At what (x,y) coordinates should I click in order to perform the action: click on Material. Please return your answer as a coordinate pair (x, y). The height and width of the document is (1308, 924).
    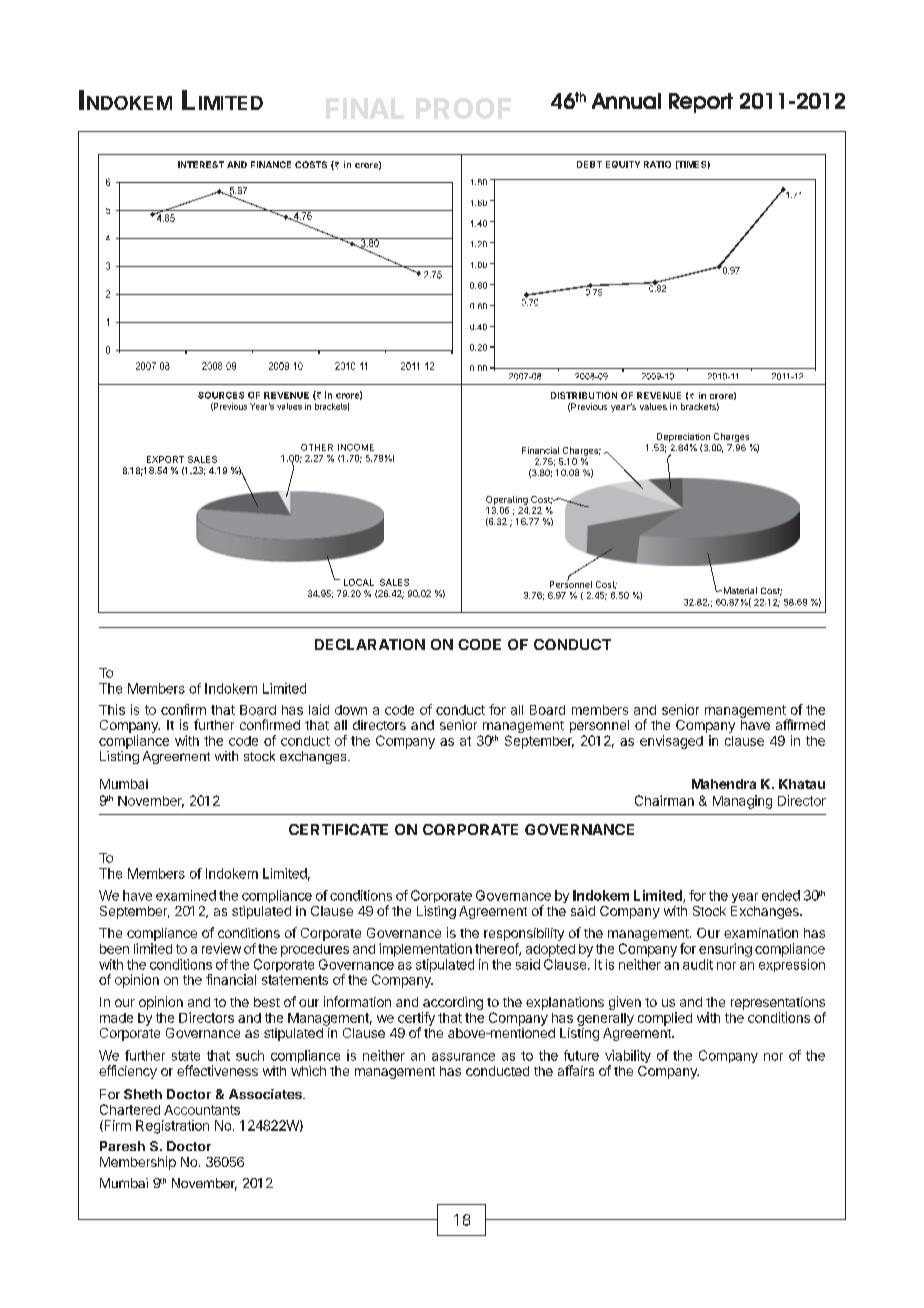
    Looking at the image, I should click on (739, 590).
